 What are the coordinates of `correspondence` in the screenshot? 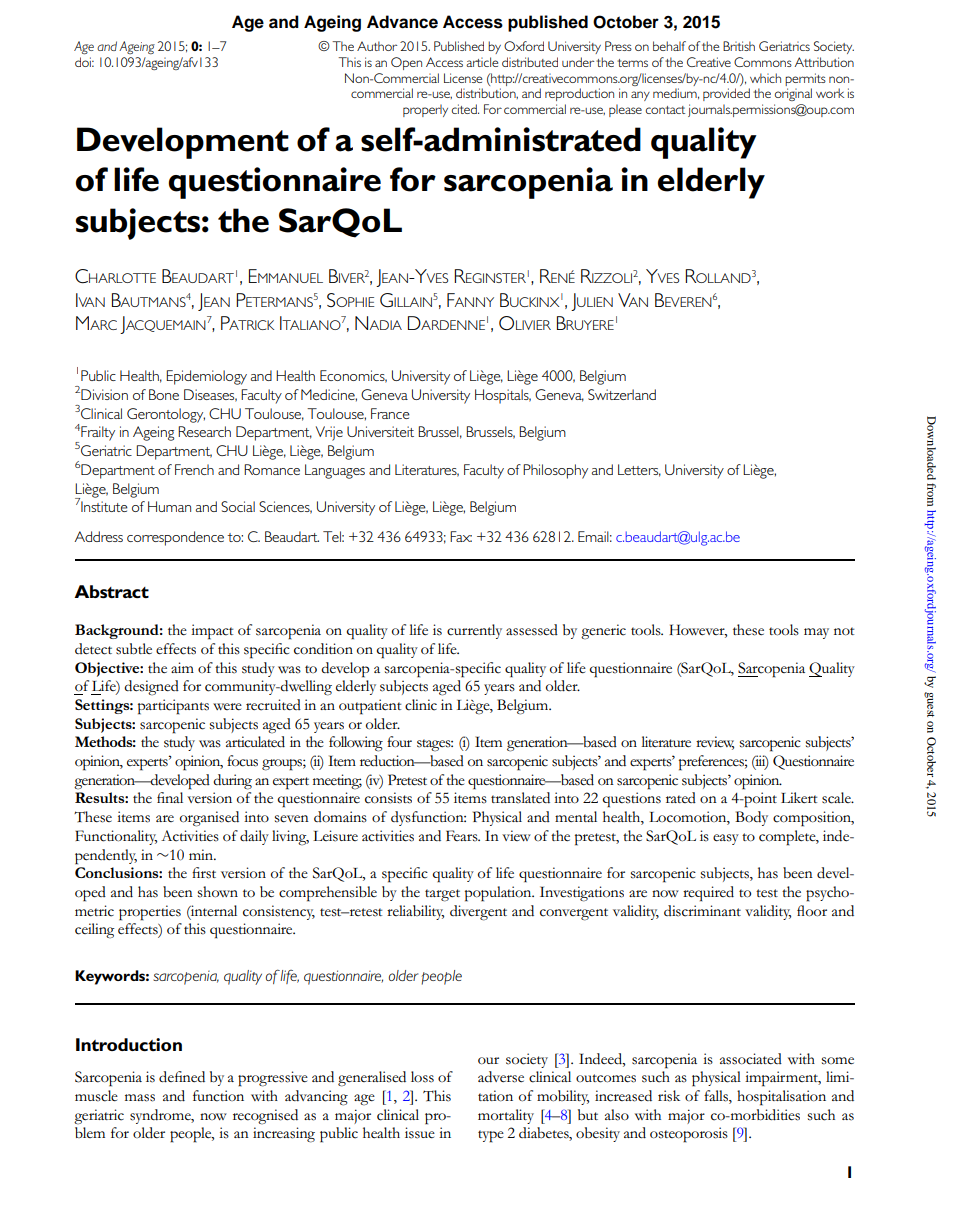 It's located at (175, 538).
